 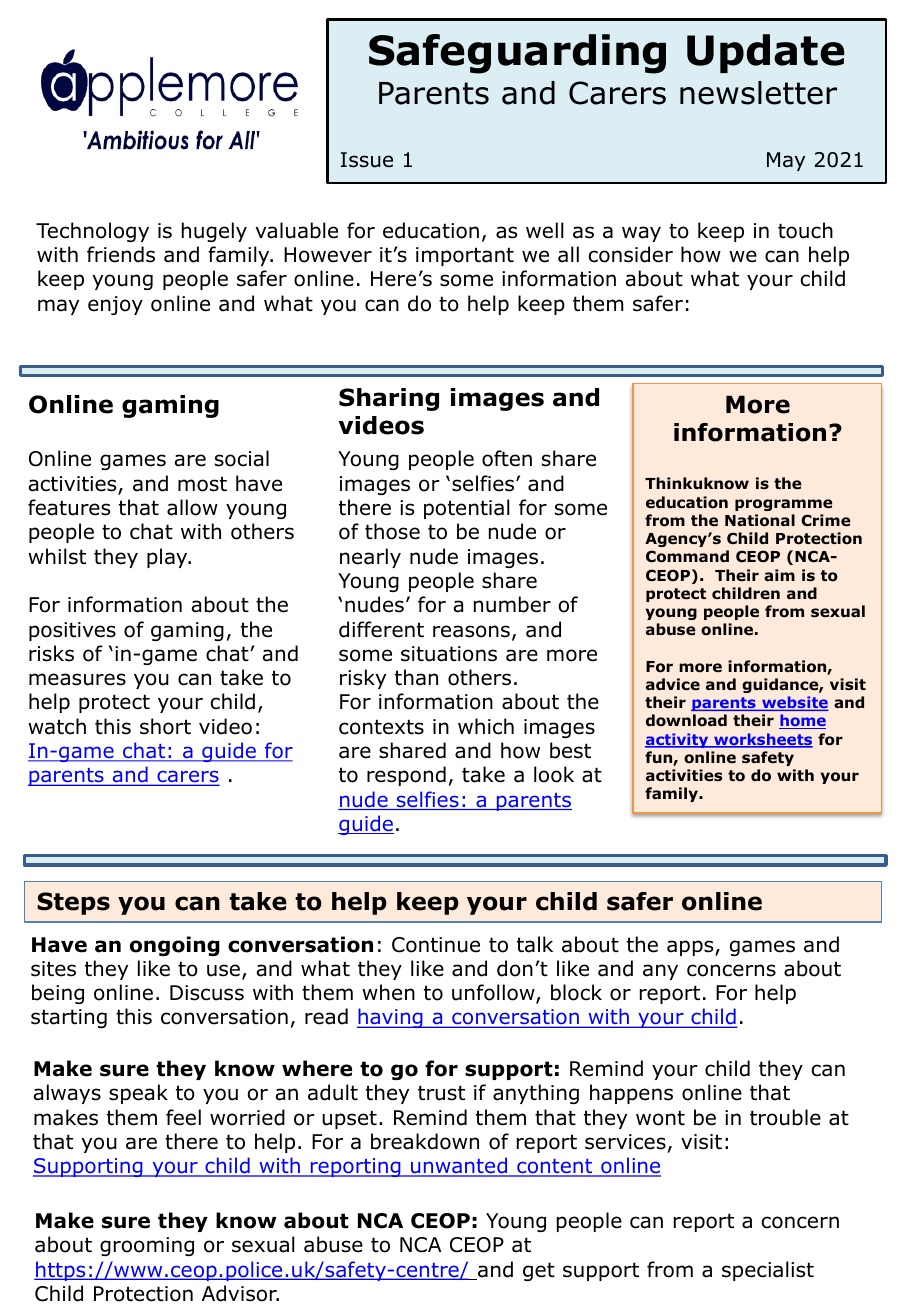 What do you see at coordinates (73, 903) in the screenshot?
I see `Steps` at bounding box center [73, 903].
